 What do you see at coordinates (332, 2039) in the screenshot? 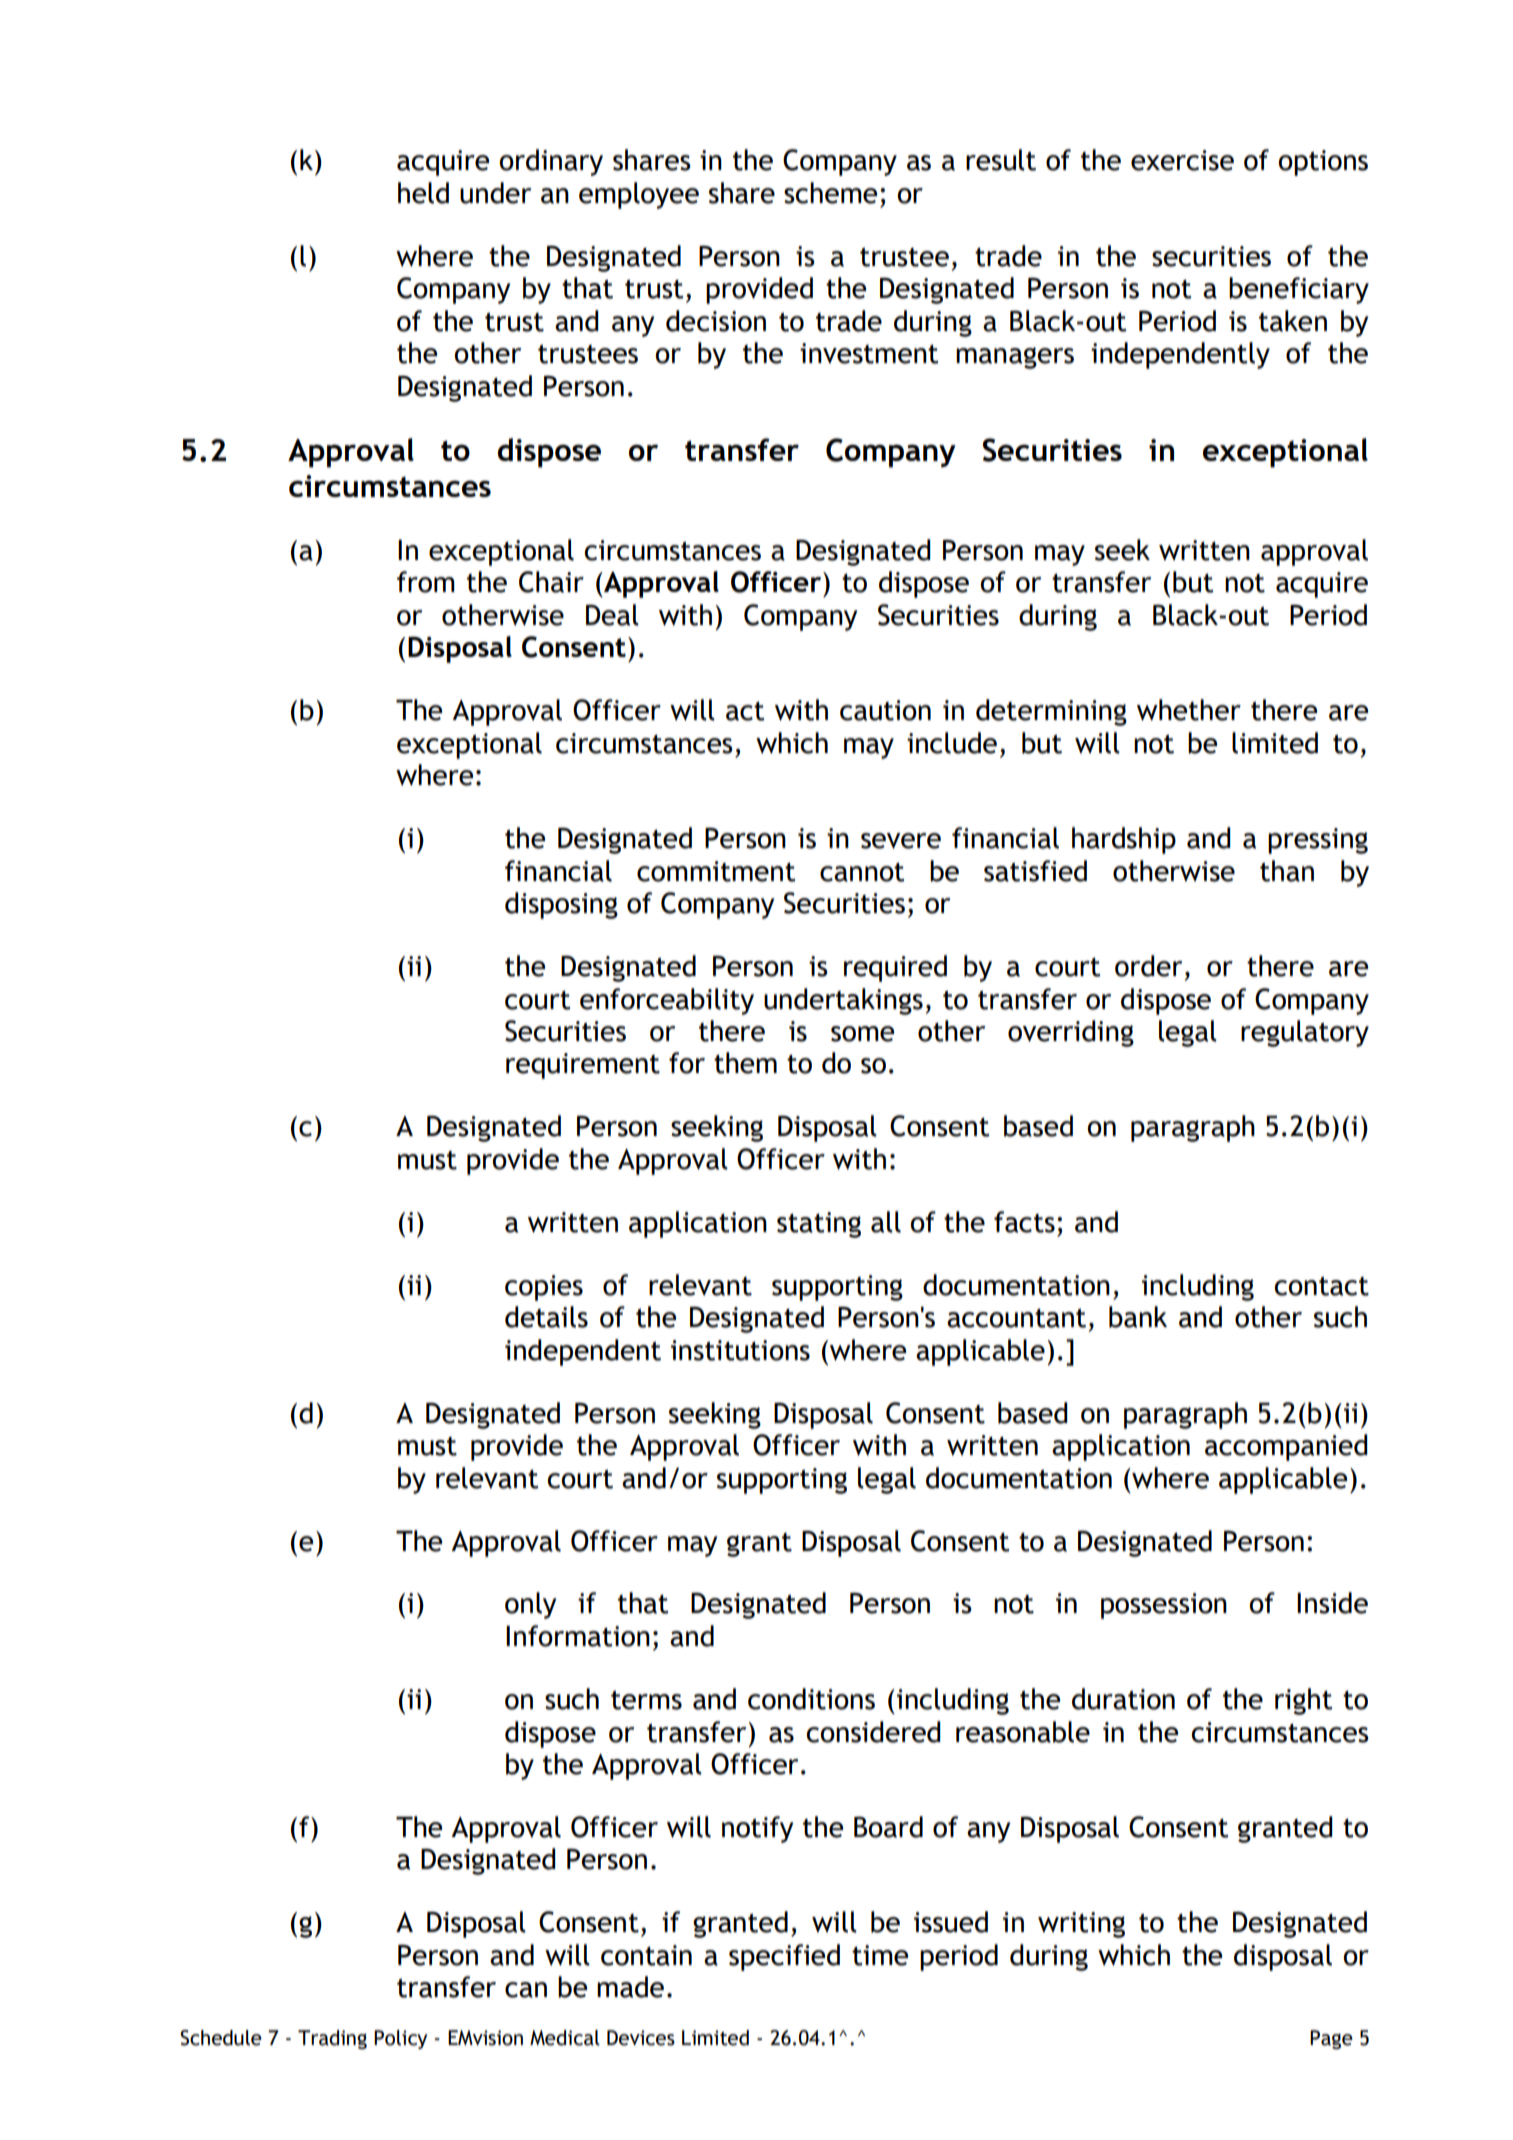
I see `Trading` at bounding box center [332, 2039].
